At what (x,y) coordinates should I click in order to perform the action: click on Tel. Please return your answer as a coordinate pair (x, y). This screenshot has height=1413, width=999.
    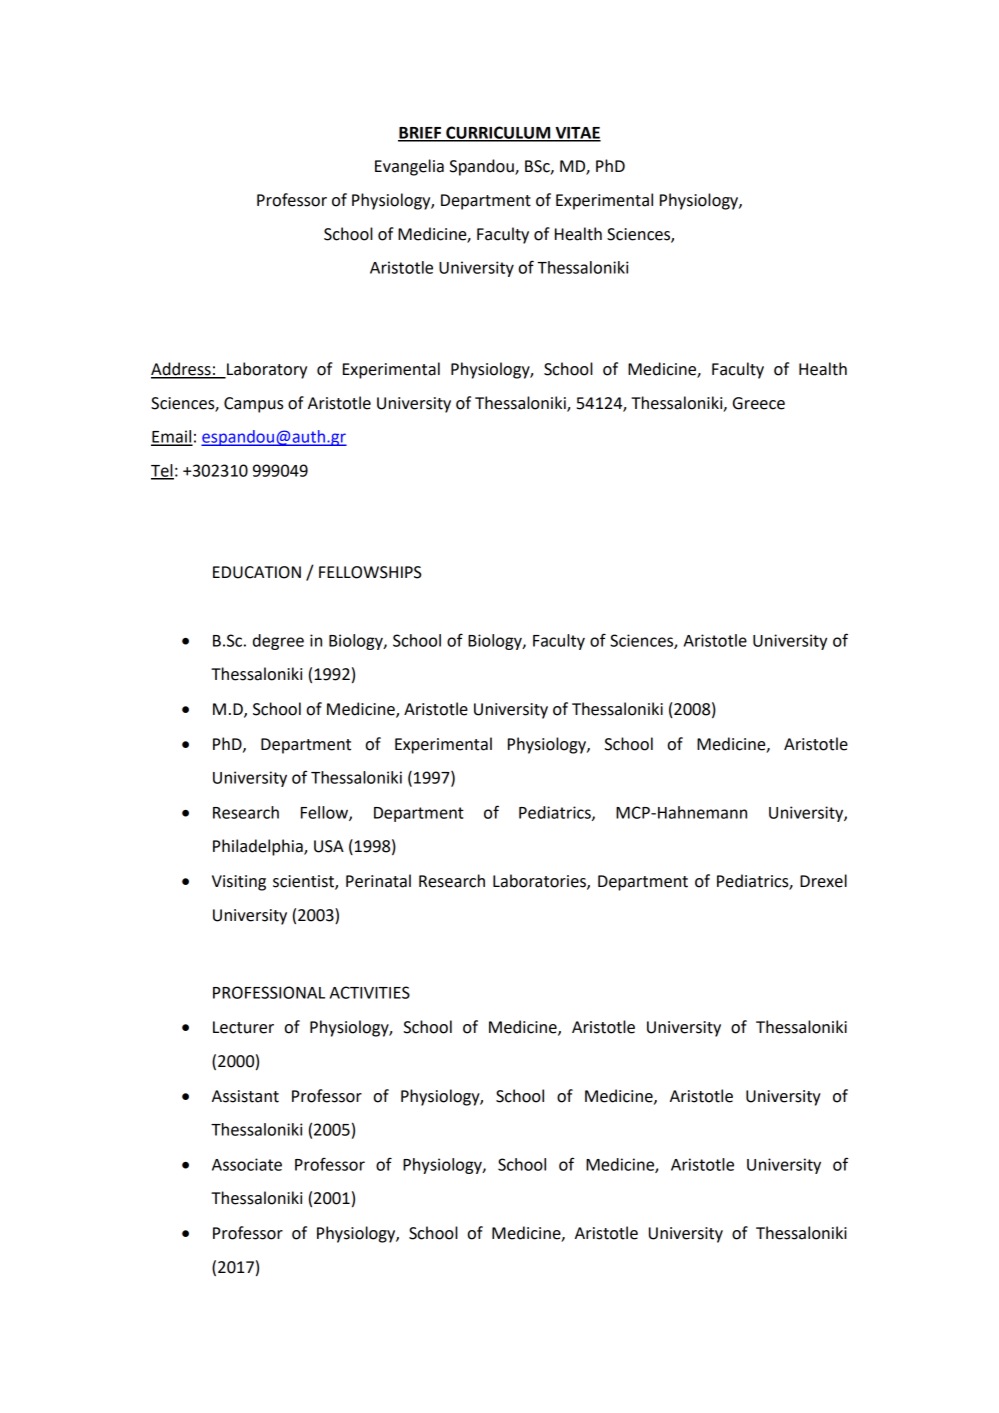
    Looking at the image, I should click on (162, 471).
